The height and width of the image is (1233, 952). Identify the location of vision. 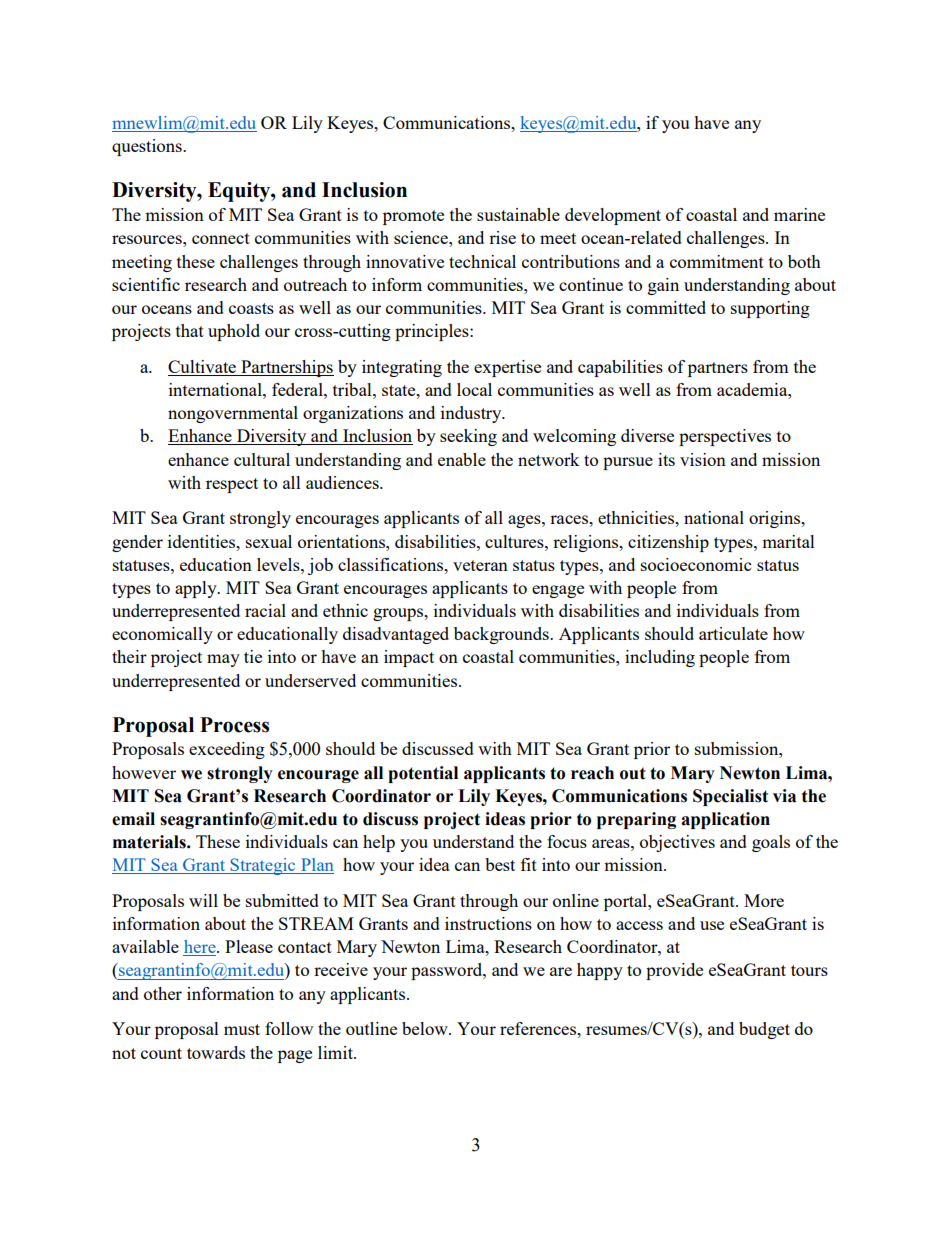
(703, 459).
